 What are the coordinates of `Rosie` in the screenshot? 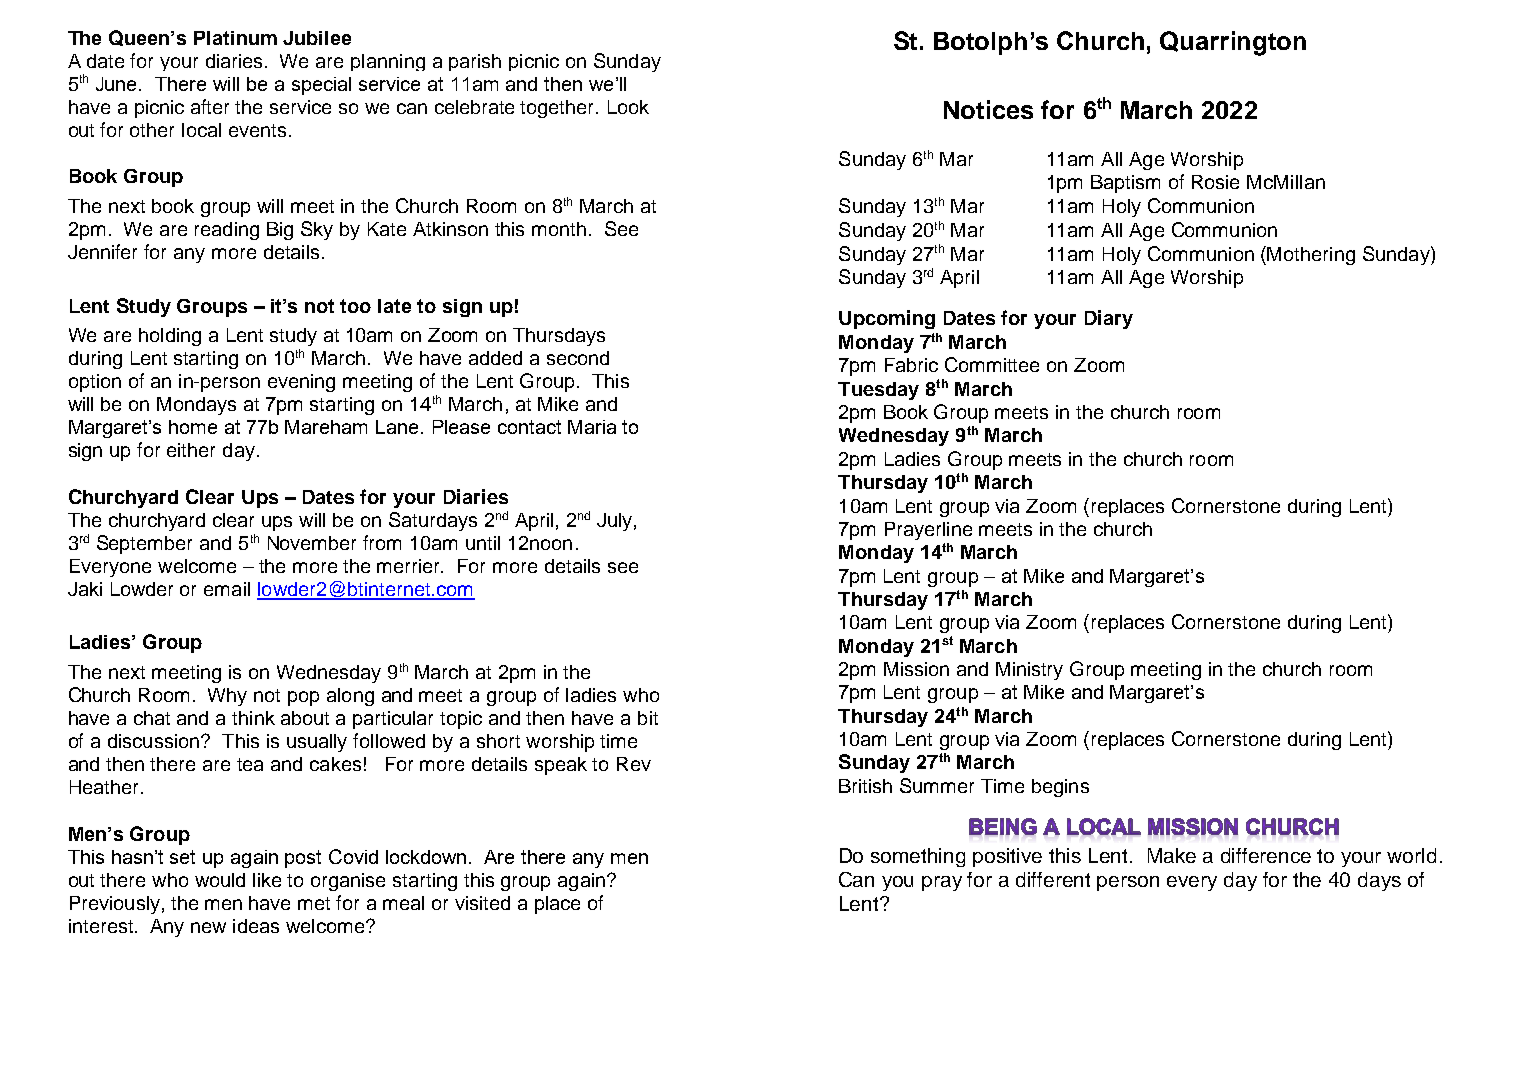 It's located at (1215, 182).
